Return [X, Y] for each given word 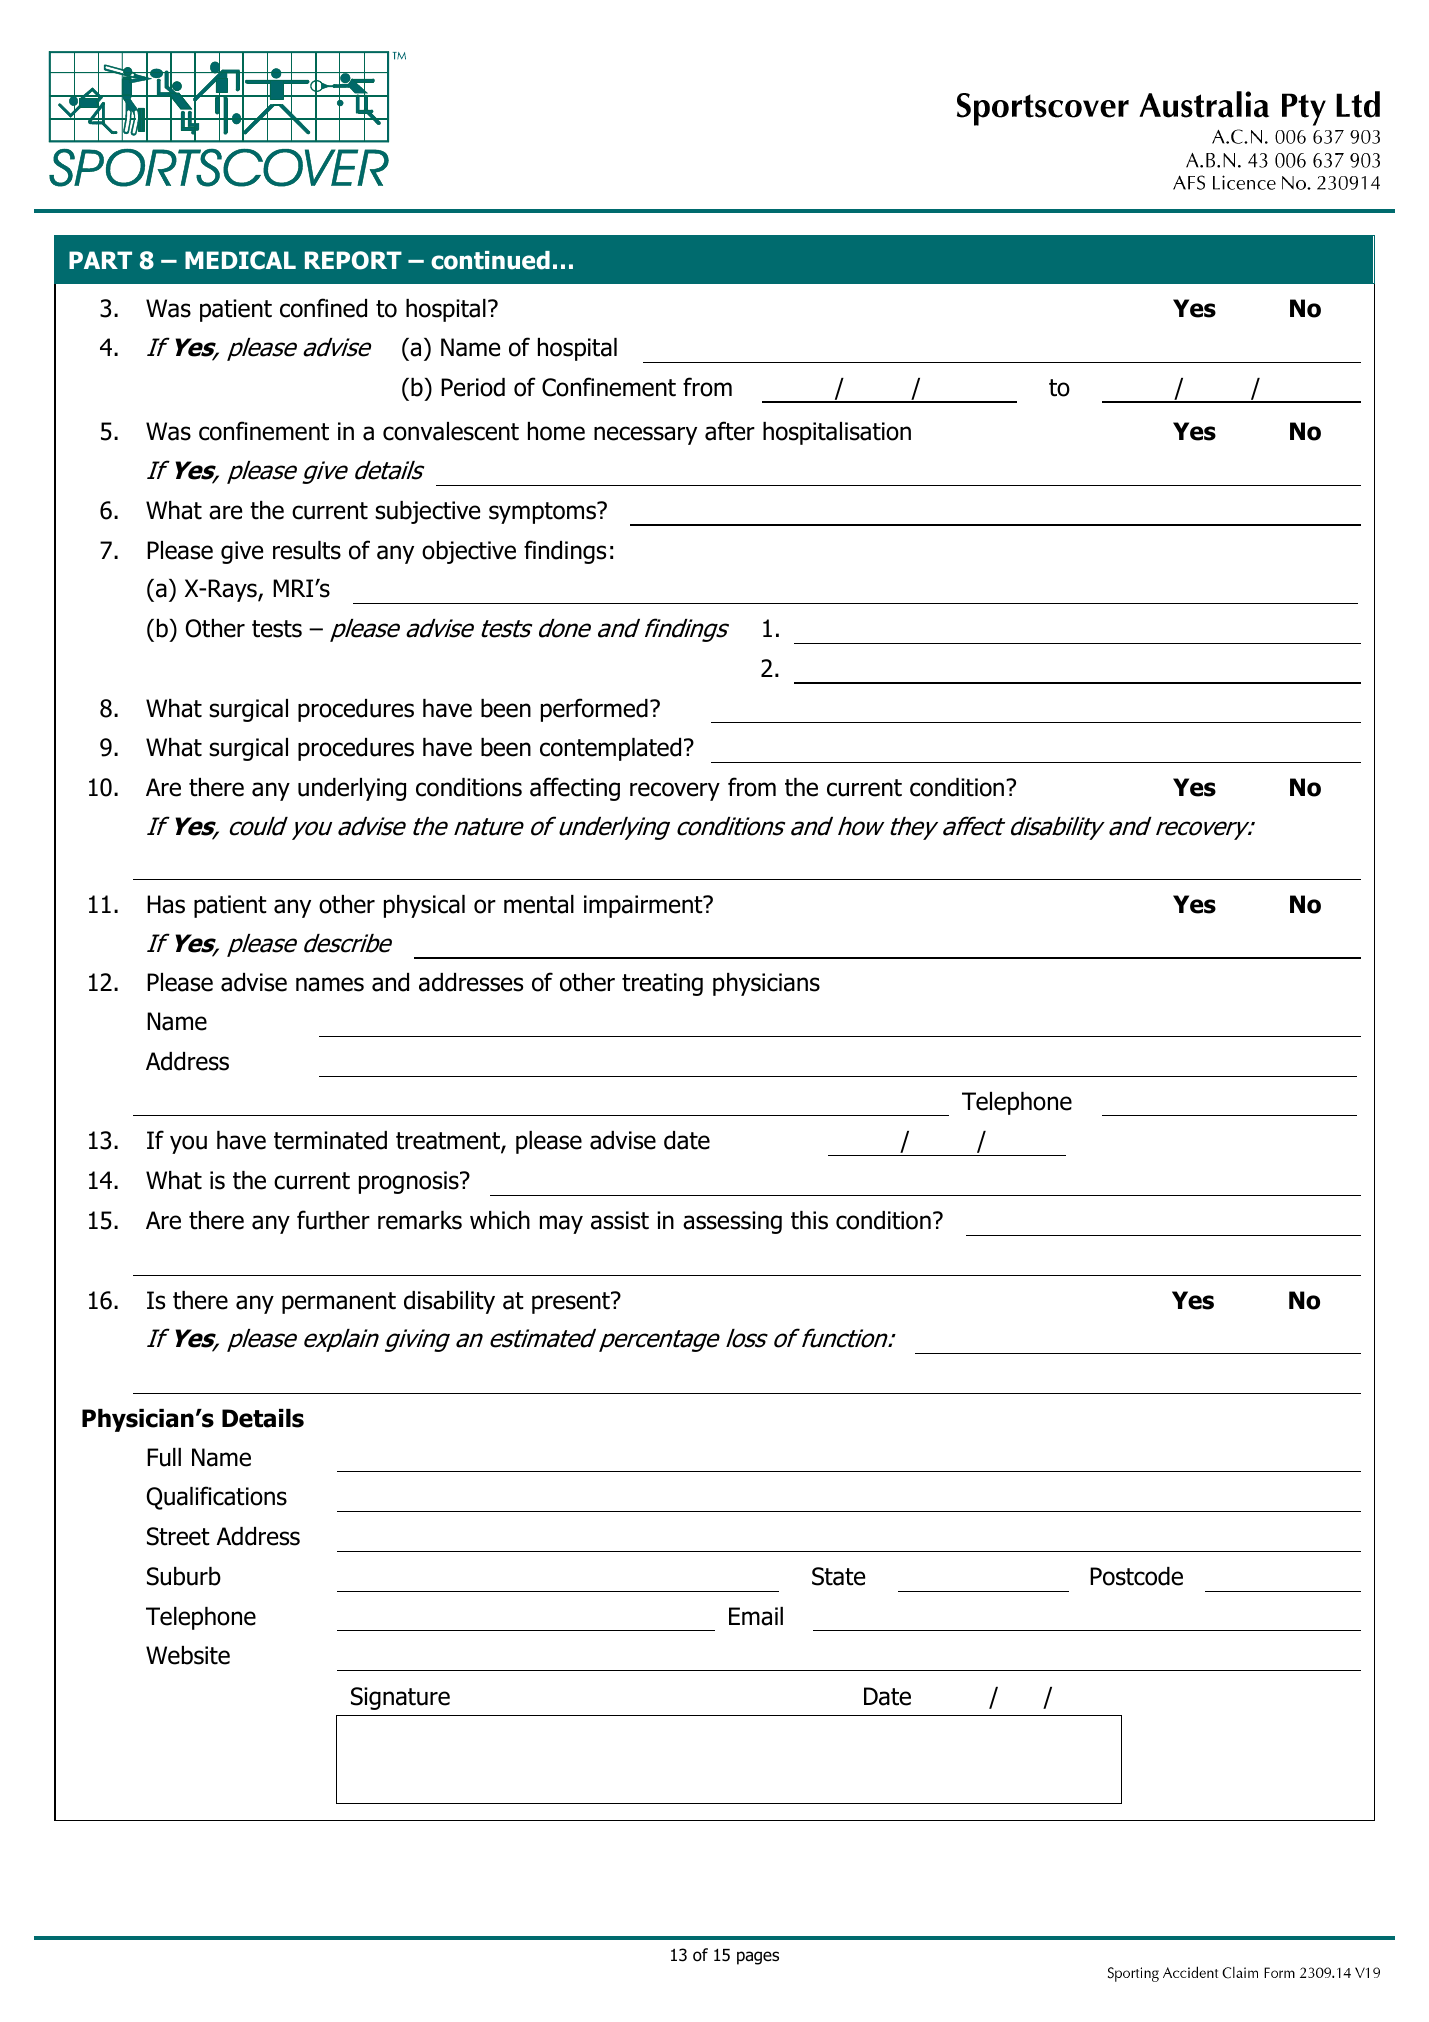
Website [188, 1655]
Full [164, 1457]
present [572, 1303]
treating [662, 984]
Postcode [1136, 1576]
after [730, 431]
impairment [644, 906]
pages [758, 1958]
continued [490, 260]
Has [166, 904]
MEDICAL [240, 260]
